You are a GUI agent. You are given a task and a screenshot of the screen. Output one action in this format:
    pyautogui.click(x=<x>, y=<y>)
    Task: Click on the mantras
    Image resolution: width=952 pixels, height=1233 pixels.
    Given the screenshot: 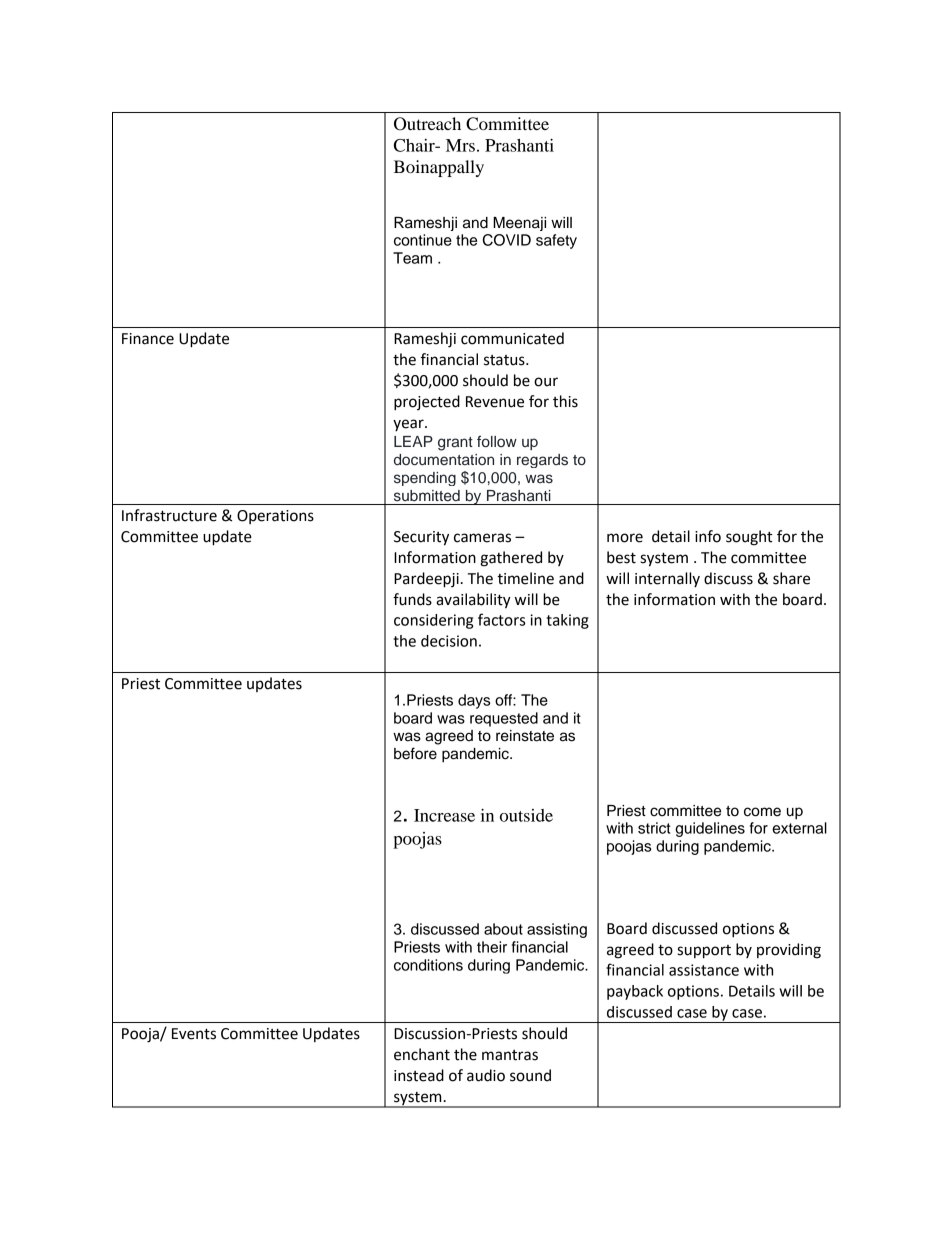 What is the action you would take?
    pyautogui.click(x=510, y=1055)
